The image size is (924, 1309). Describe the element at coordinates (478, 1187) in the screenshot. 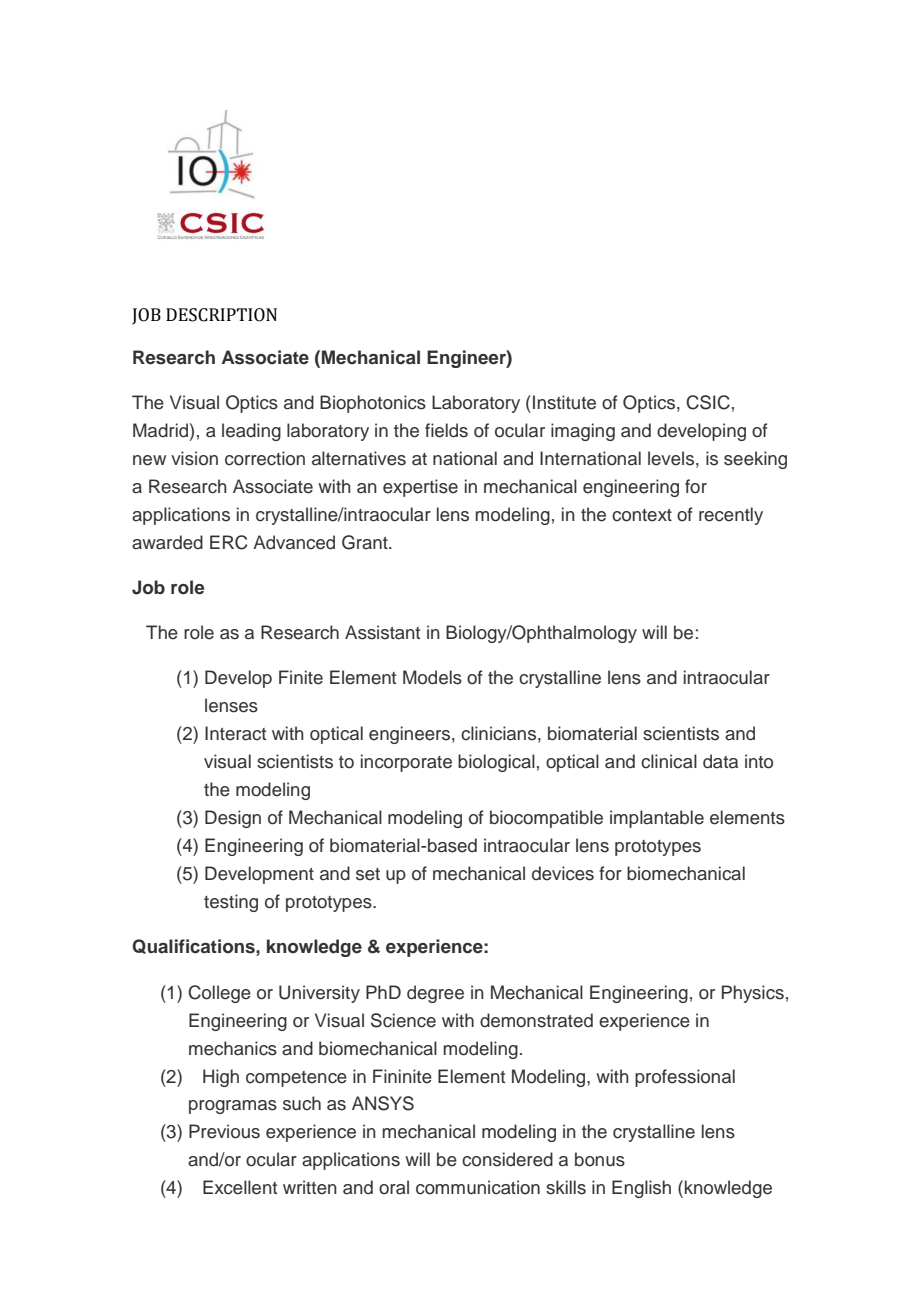

I see `communication` at that location.
